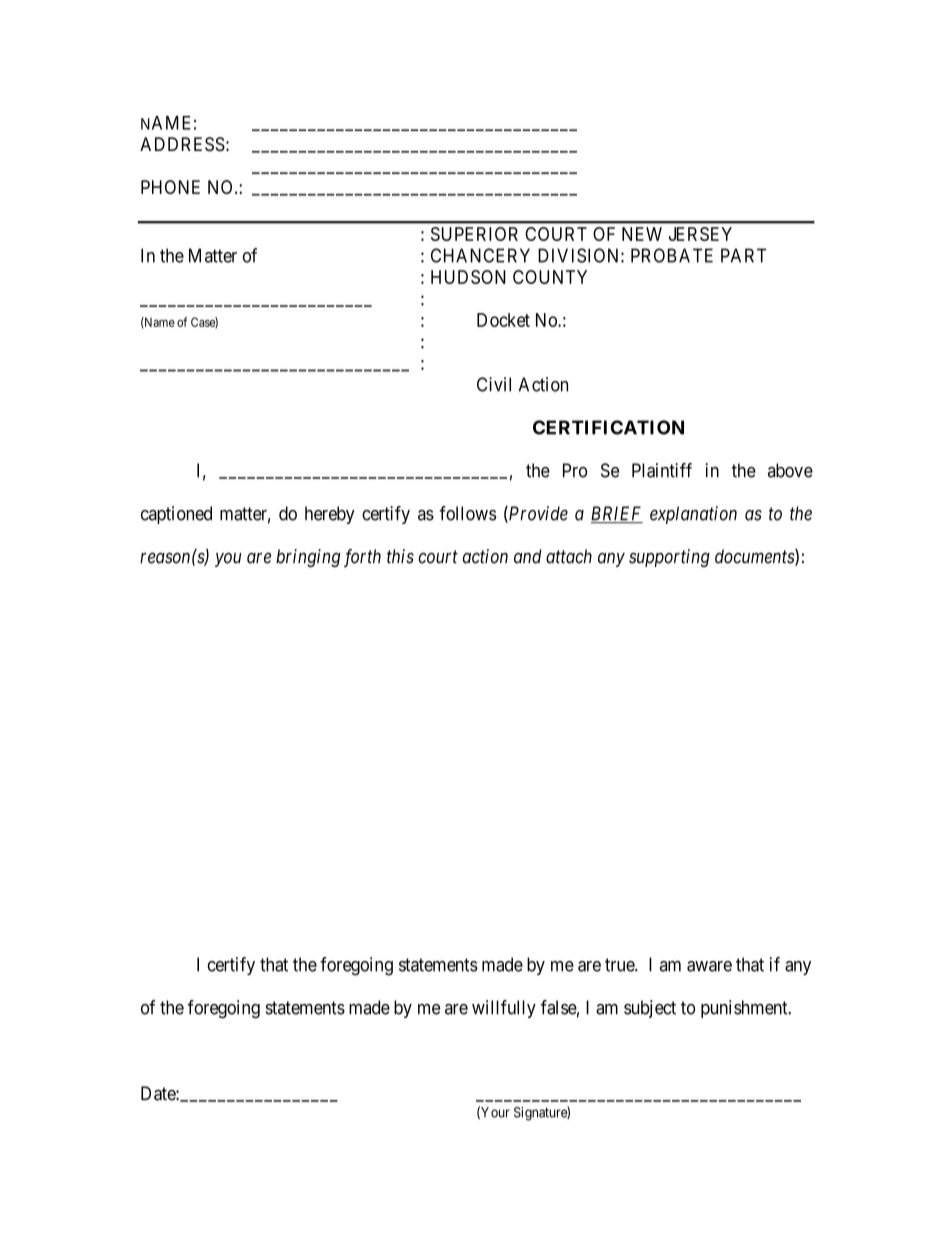 The image size is (952, 1233). Describe the element at coordinates (170, 187) in the screenshot. I see `PHONE` at that location.
